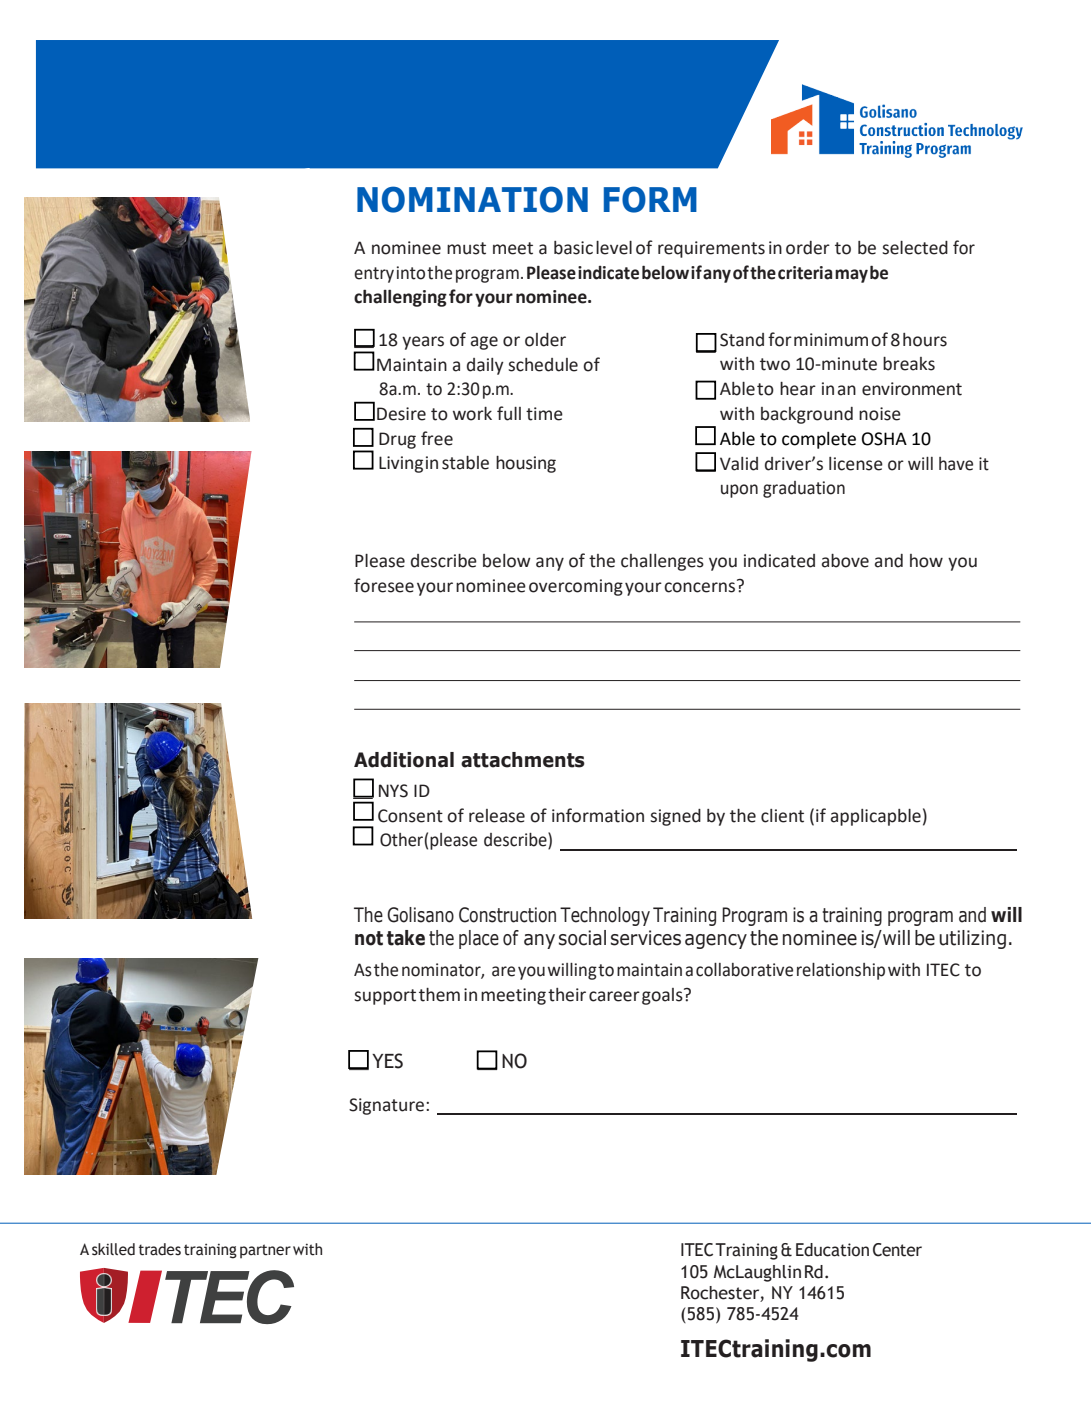  Describe the element at coordinates (523, 760) in the page. I see `attachments` at that location.
